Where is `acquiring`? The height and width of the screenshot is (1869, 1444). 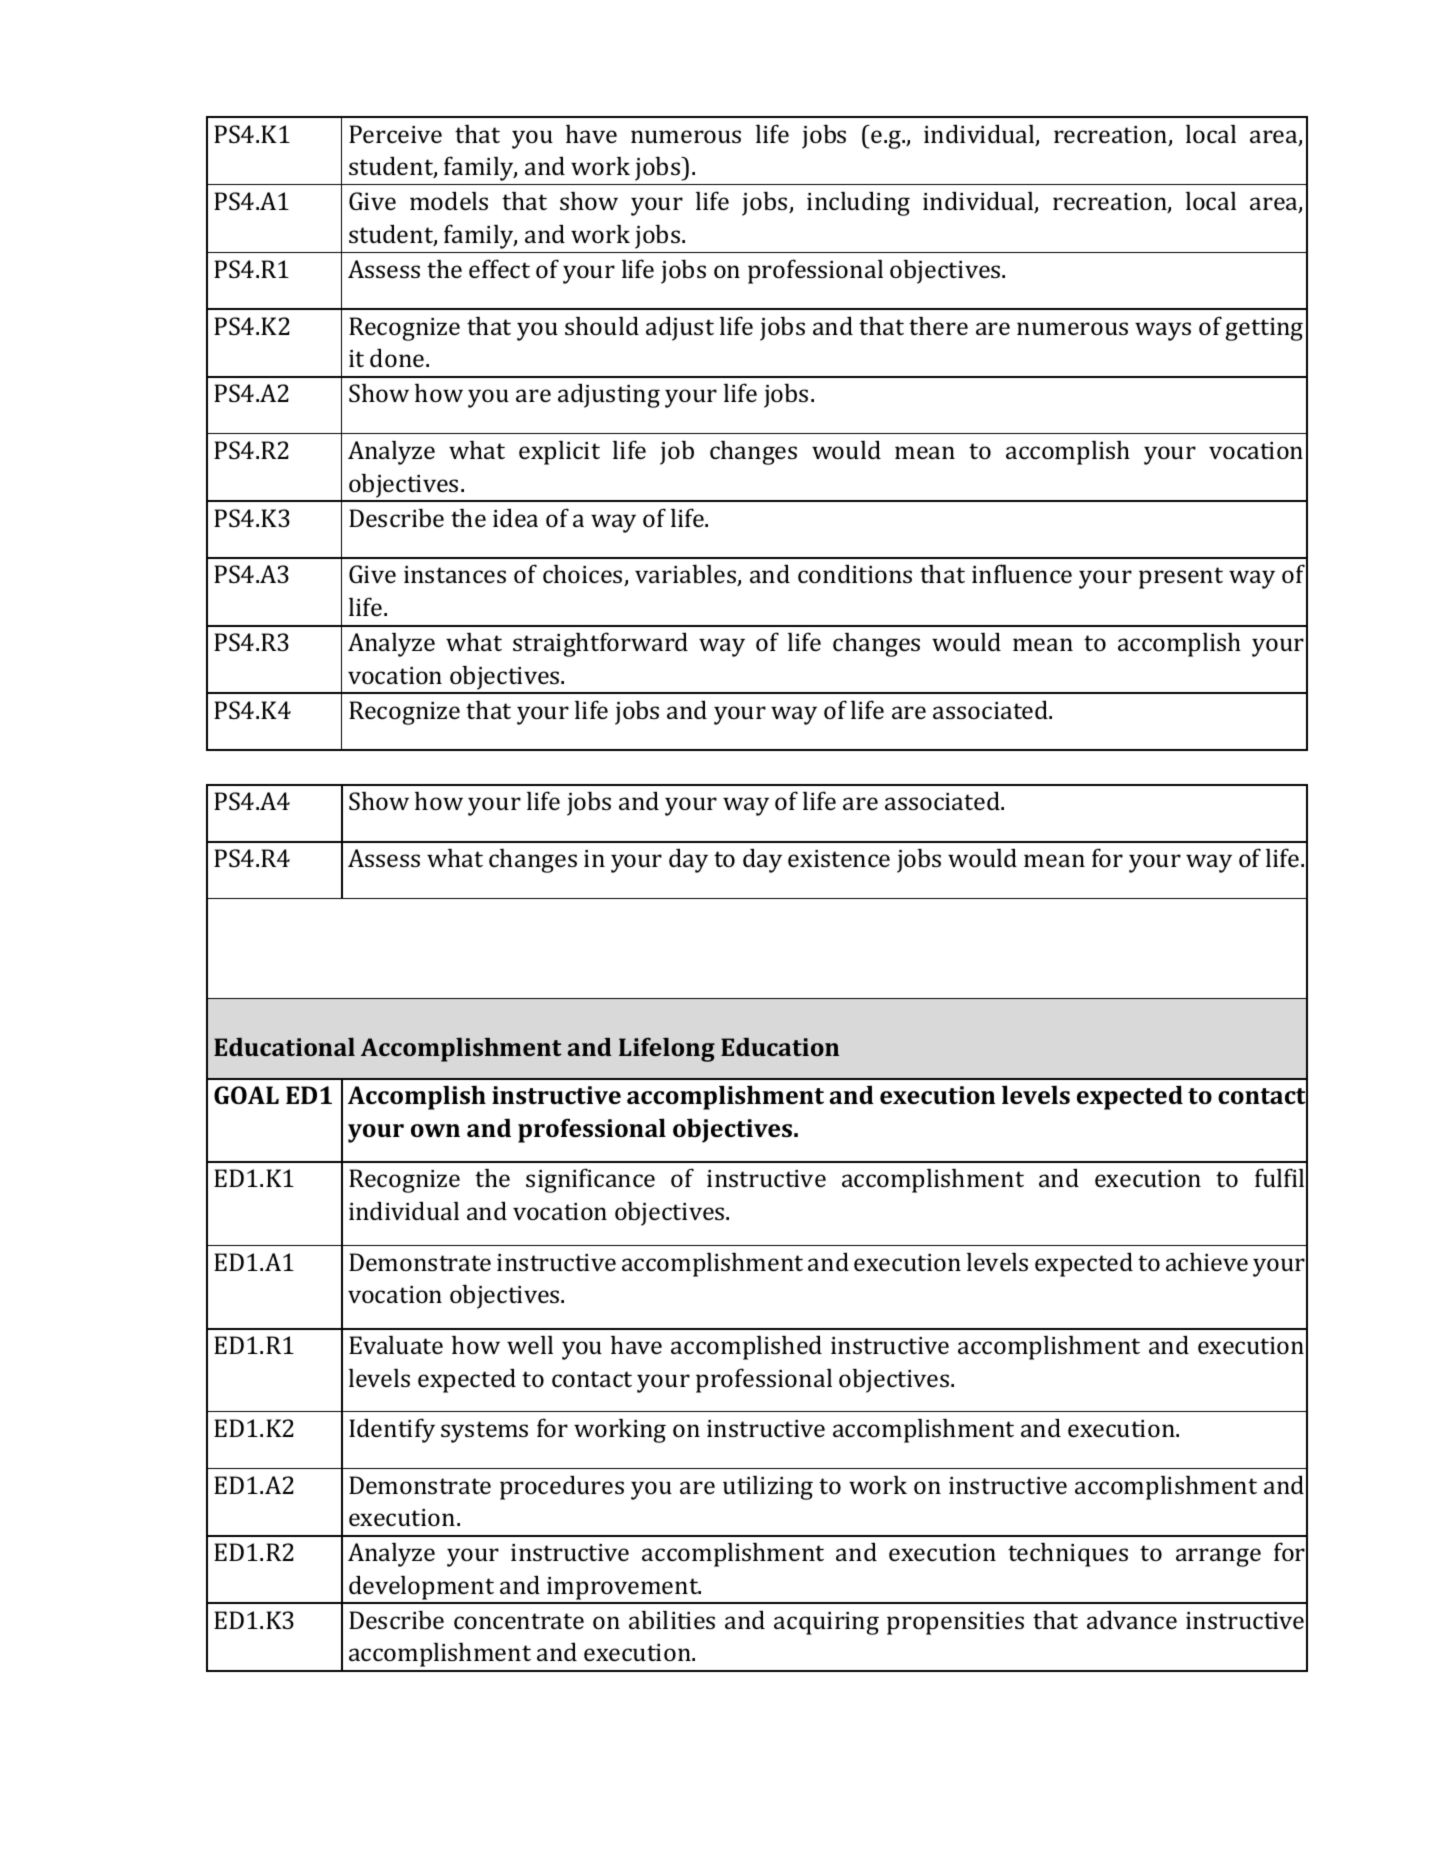 acquiring is located at coordinates (826, 1623).
